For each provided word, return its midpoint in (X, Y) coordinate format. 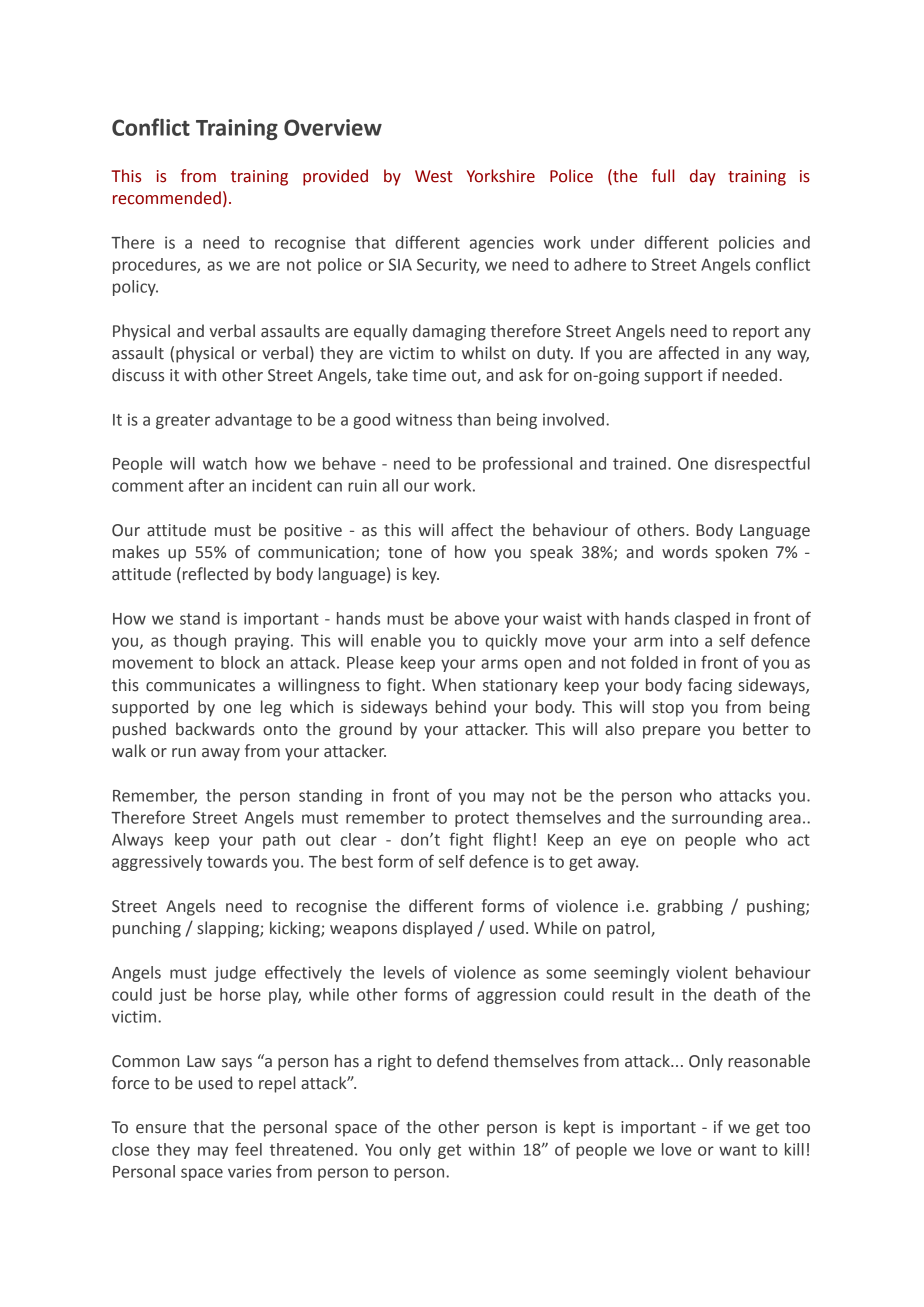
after (206, 485)
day (703, 177)
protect (482, 819)
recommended (167, 198)
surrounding (717, 819)
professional (527, 464)
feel (248, 1149)
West (434, 176)
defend (462, 1061)
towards (237, 861)
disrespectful (762, 464)
